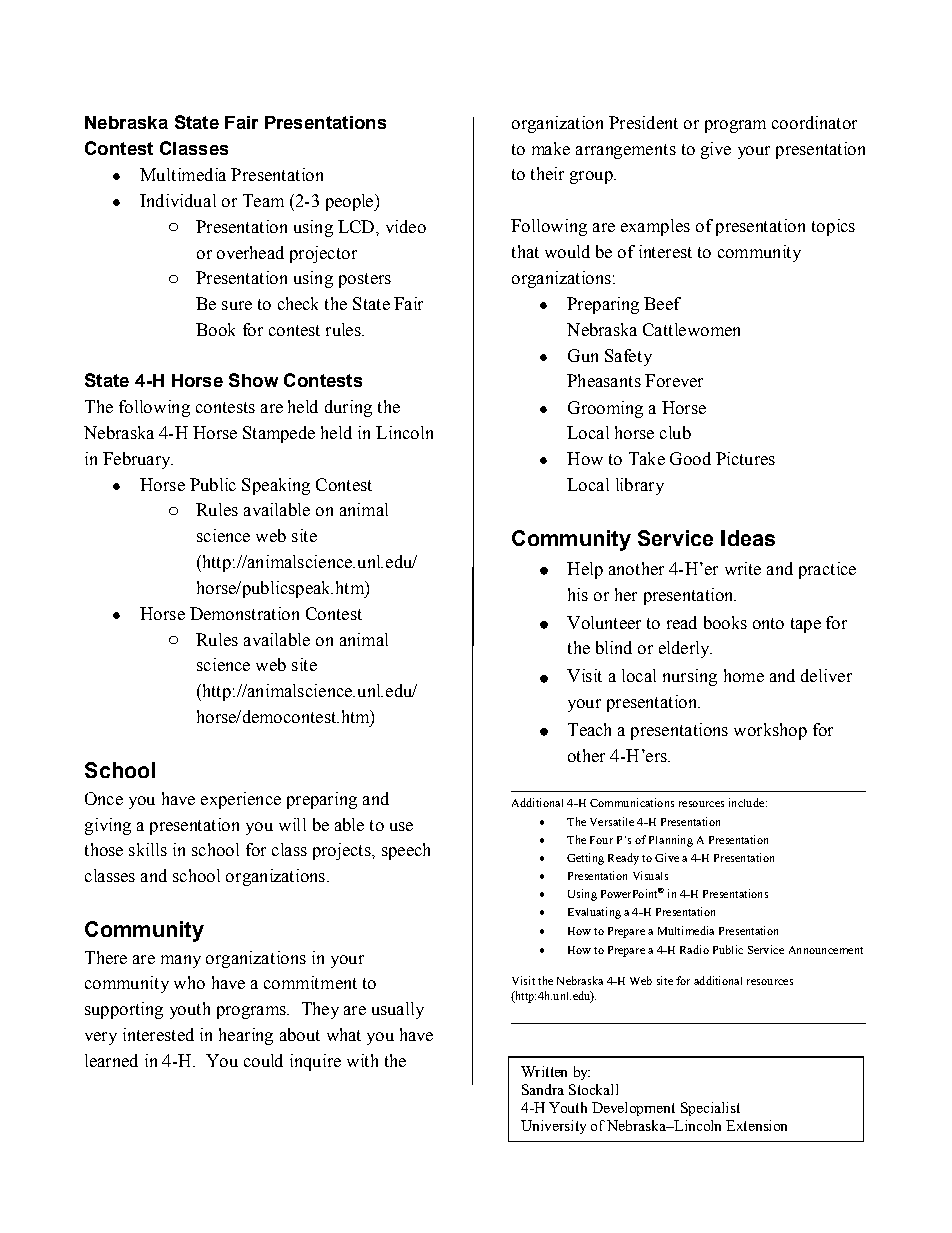 Image resolution: width=952 pixels, height=1233 pixels. What do you see at coordinates (768, 623) in the screenshot?
I see `onto` at bounding box center [768, 623].
